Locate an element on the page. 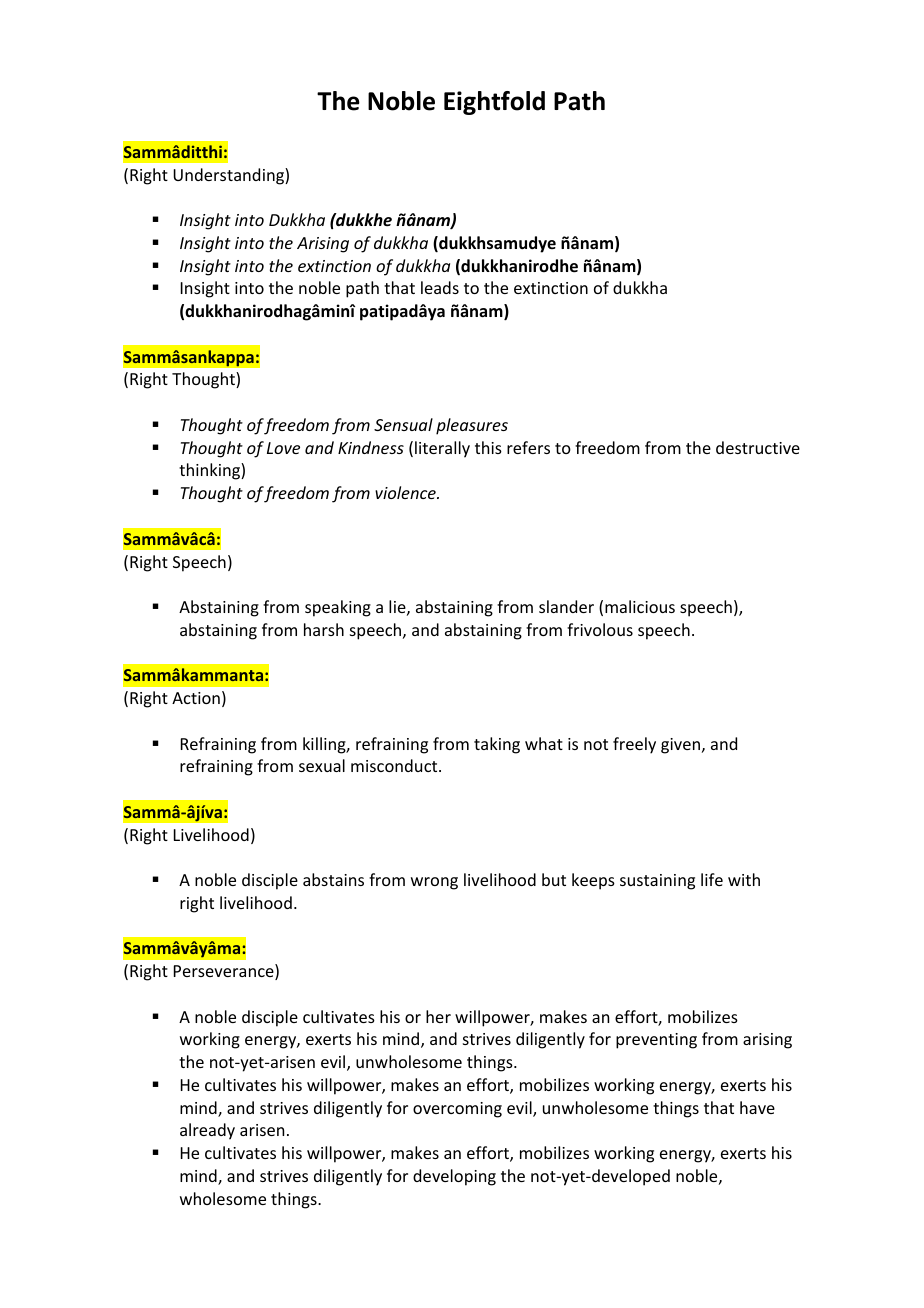 The width and height of the page is (924, 1308). developing is located at coordinates (454, 1177).
